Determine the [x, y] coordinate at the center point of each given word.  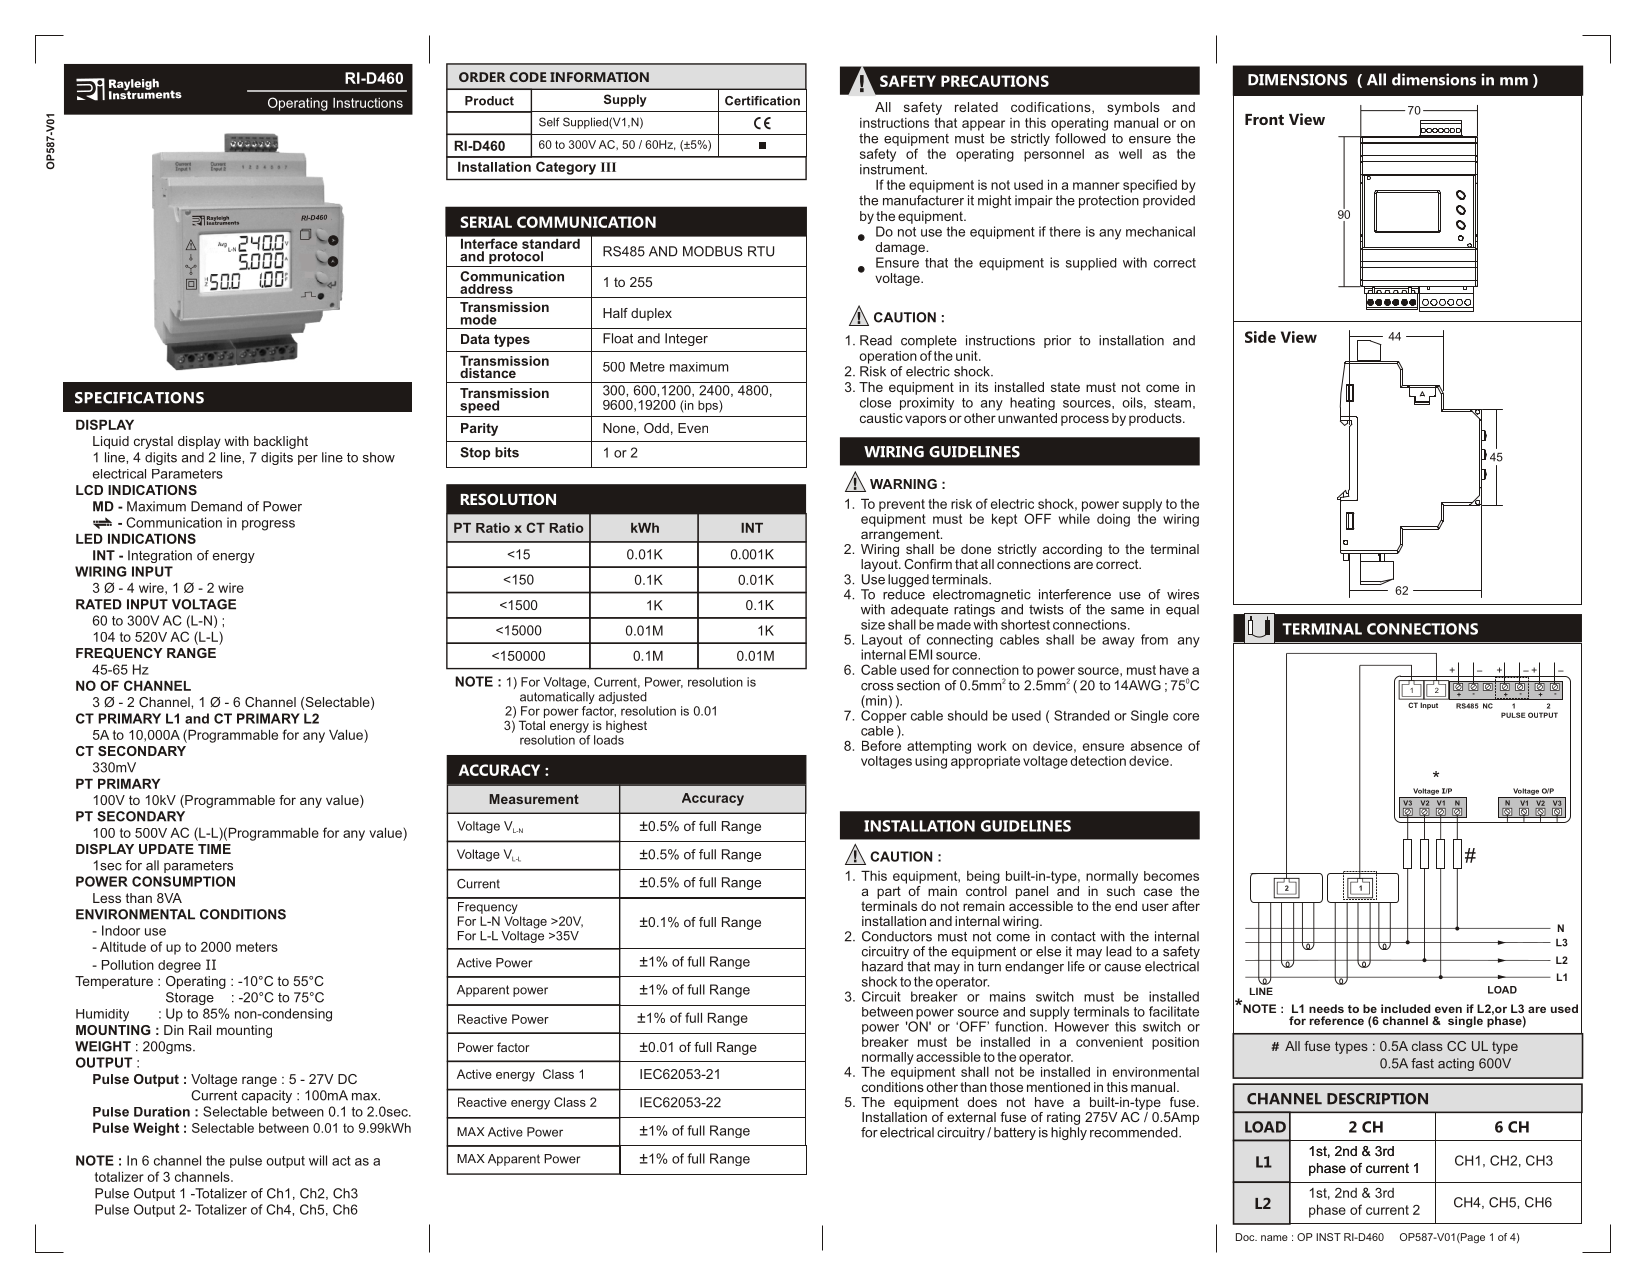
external [971, 1117]
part [889, 892]
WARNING [903, 484]
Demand [216, 506]
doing [1113, 520]
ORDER [482, 77]
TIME [214, 849]
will [318, 1160]
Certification [762, 101]
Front [1264, 119]
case [1158, 892]
